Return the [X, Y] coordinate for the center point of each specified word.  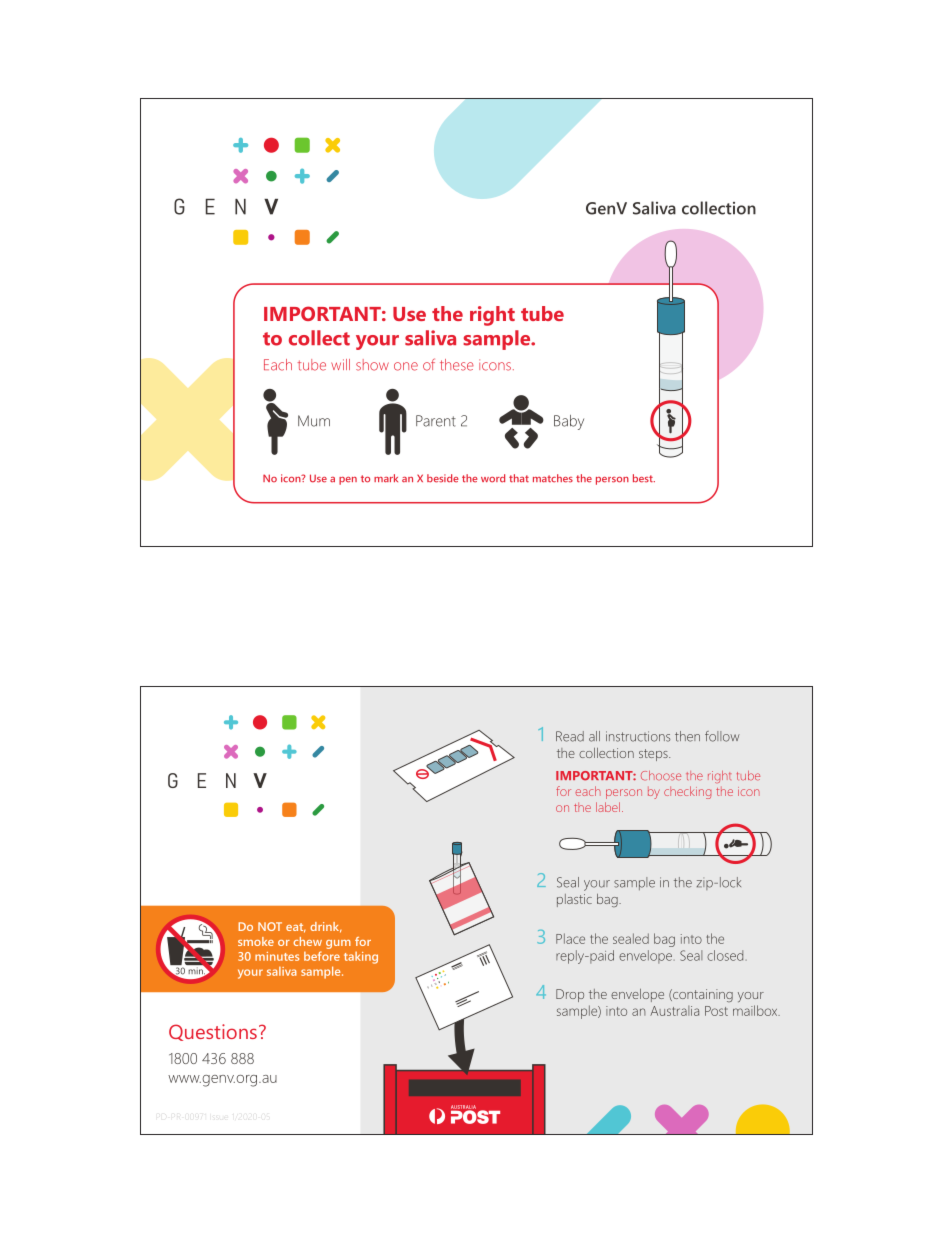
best [644, 478]
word [493, 478]
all [594, 736]
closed [725, 955]
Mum [314, 421]
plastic [574, 900]
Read [570, 736]
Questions [213, 1032]
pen [348, 481]
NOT [270, 926]
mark [386, 478]
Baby [569, 422]
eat [296, 928]
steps [654, 755]
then [687, 736]
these [457, 365]
